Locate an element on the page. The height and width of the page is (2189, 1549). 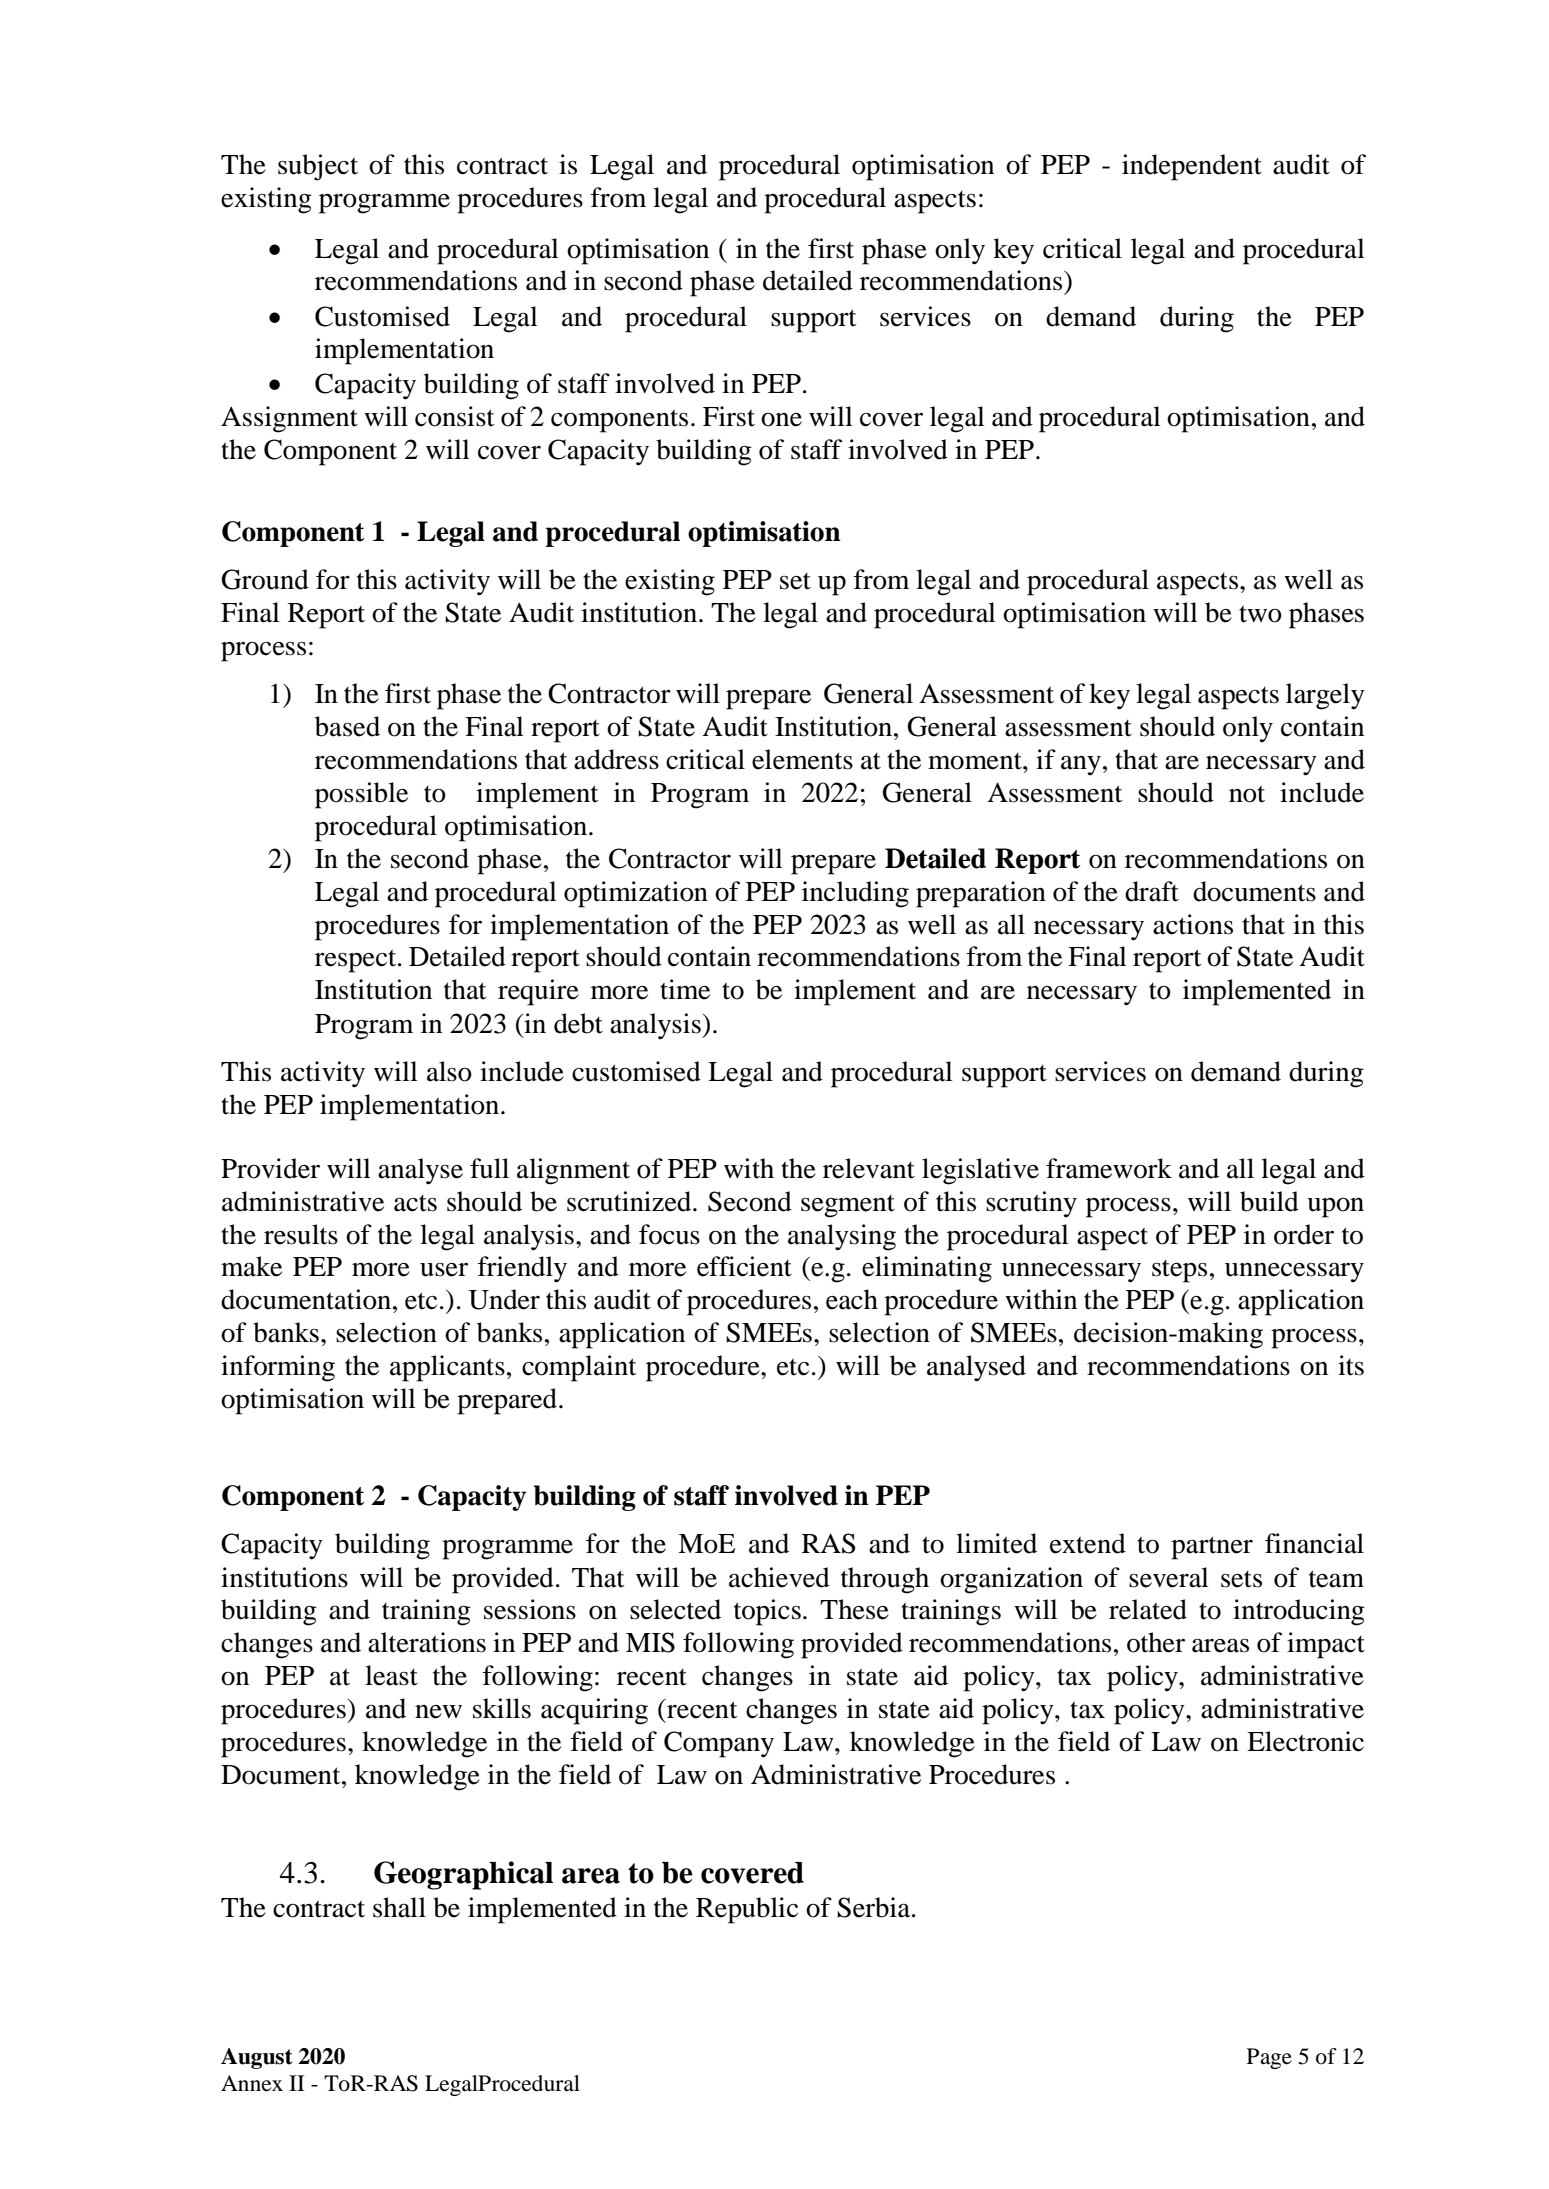
two is located at coordinates (1260, 614).
